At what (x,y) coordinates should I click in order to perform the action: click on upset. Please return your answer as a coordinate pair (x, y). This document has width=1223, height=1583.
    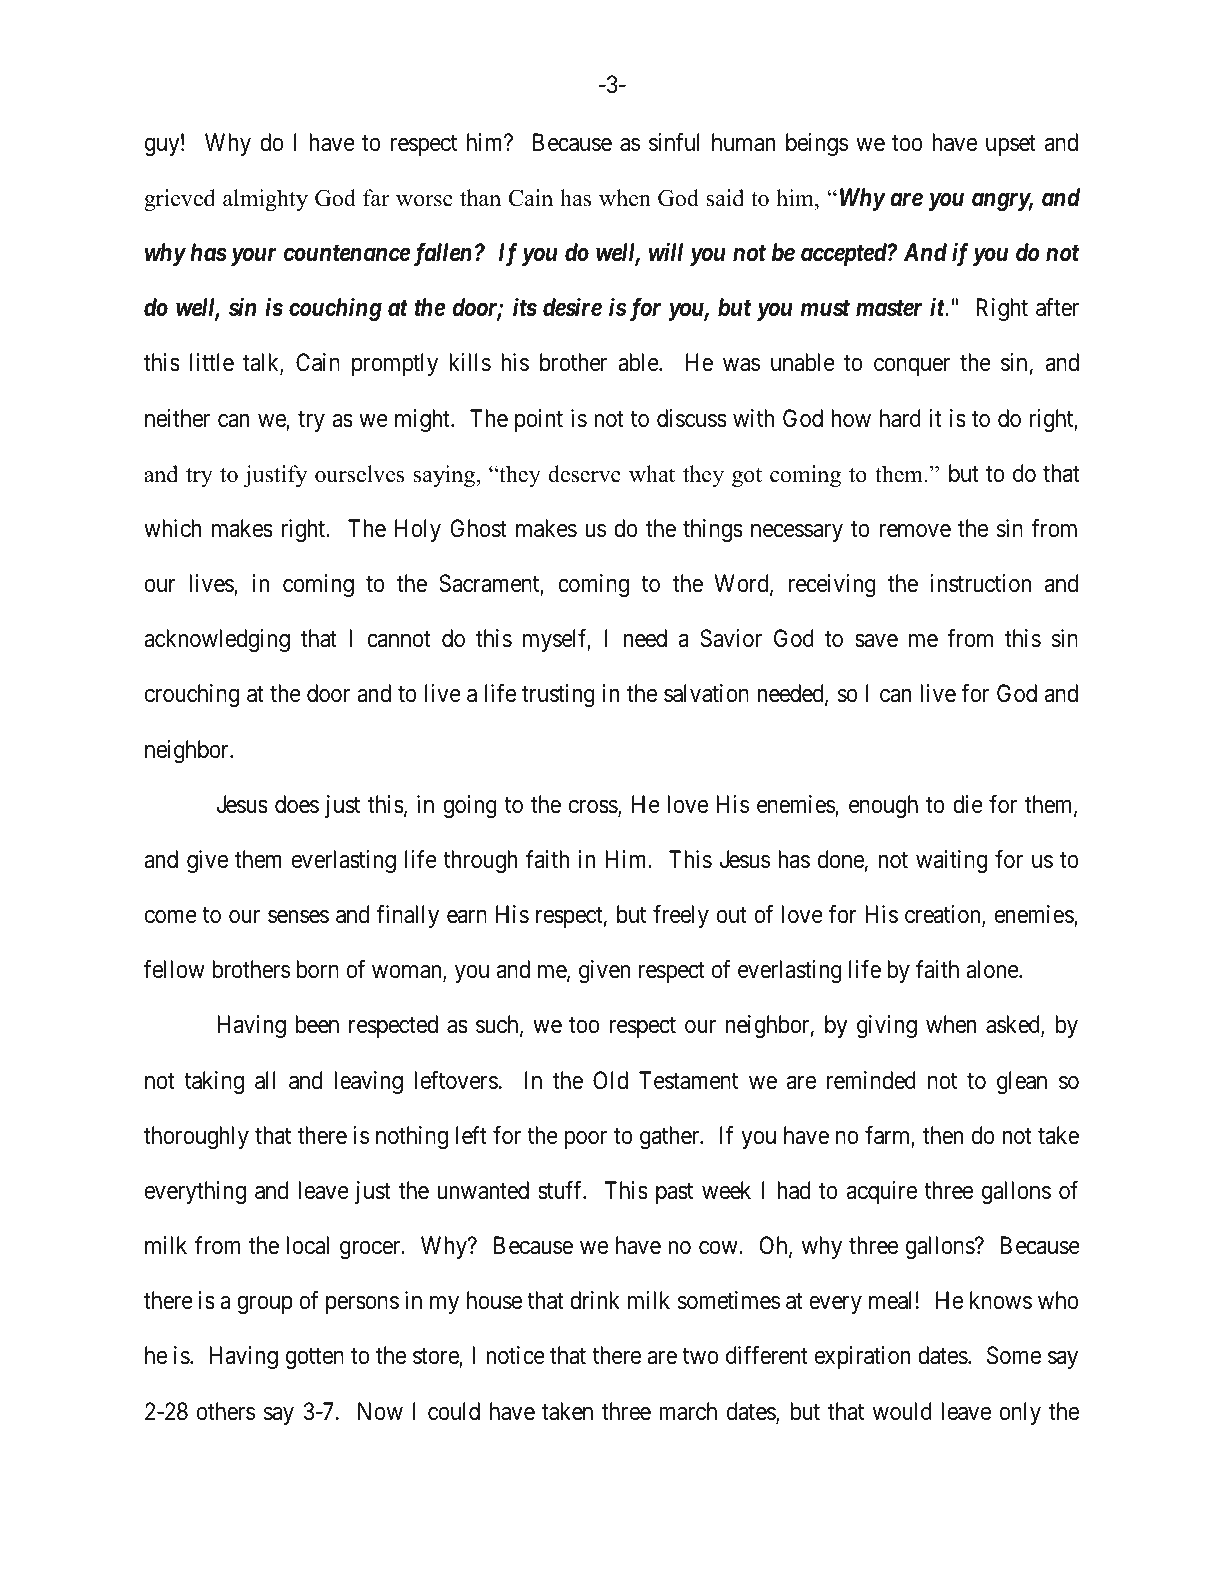
    Looking at the image, I should click on (1011, 145).
